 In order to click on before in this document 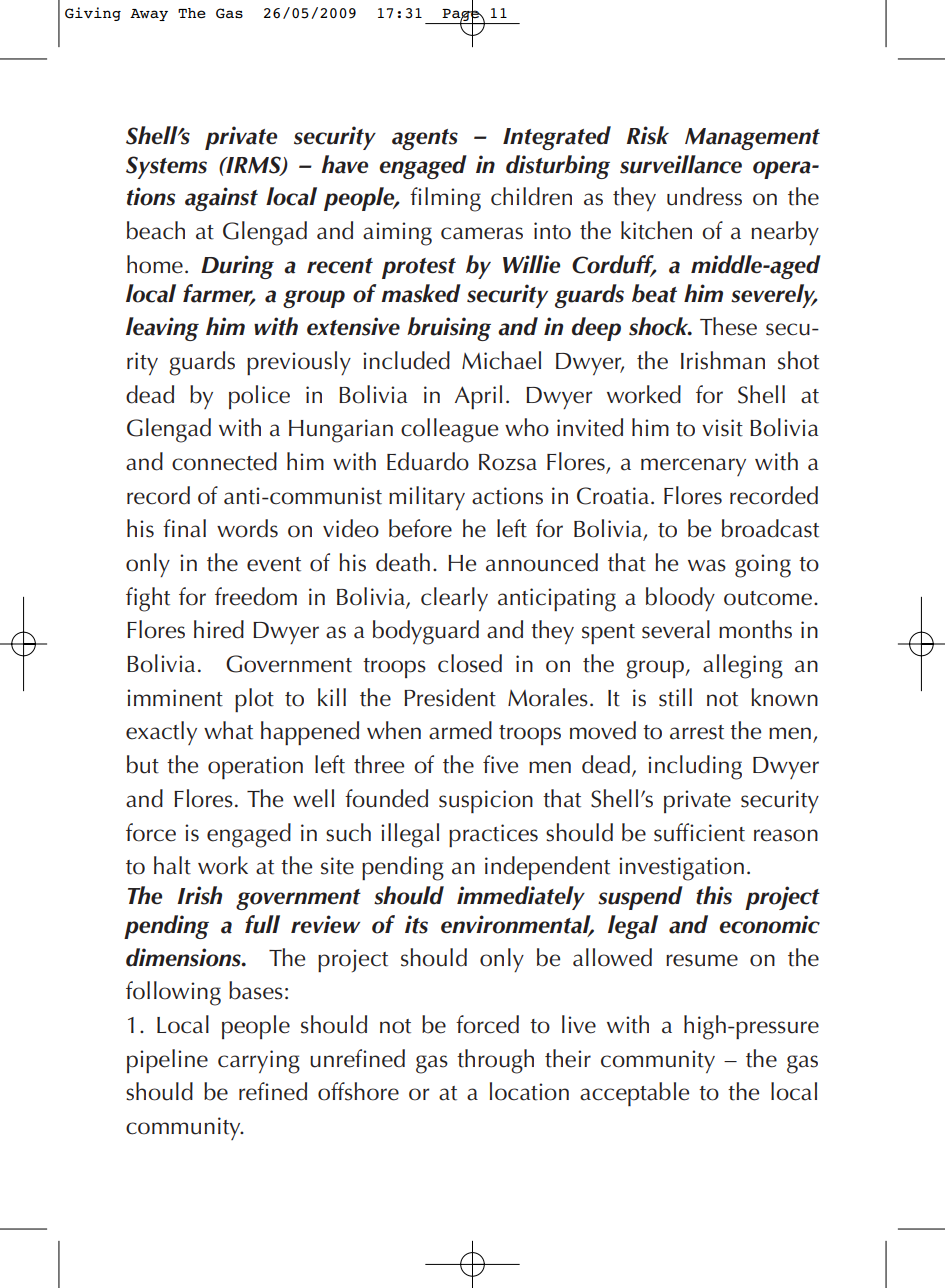, I will do `click(420, 528)`.
